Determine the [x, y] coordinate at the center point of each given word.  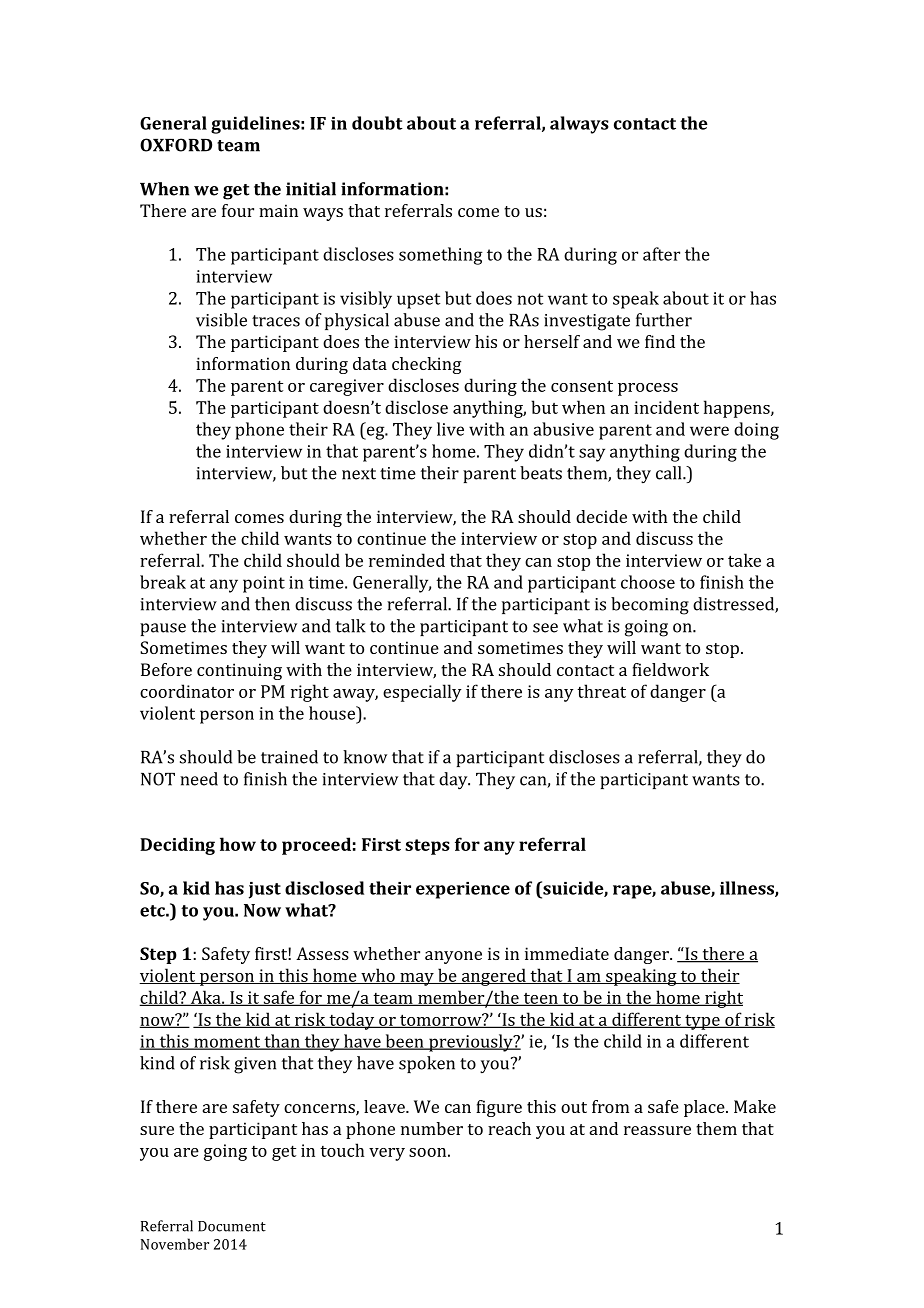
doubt [377, 123]
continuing [239, 671]
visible [221, 320]
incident [666, 407]
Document [232, 1226]
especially [422, 693]
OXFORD [176, 145]
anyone [453, 957]
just [265, 890]
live [450, 429]
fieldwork [670, 669]
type [702, 1022]
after [661, 254]
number [432, 1128]
